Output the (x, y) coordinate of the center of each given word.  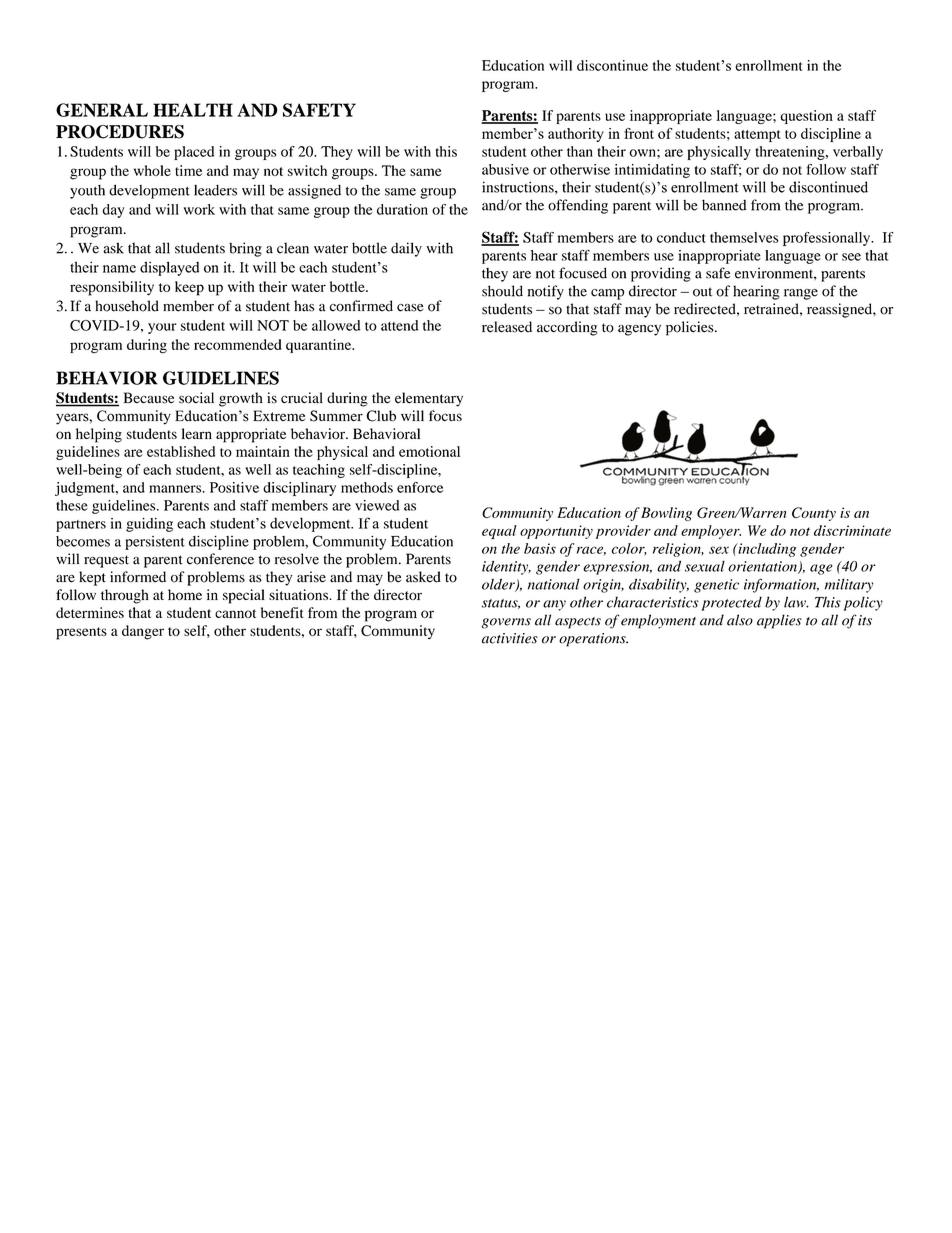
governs (506, 623)
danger (143, 632)
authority (576, 135)
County (814, 514)
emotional (429, 451)
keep (189, 288)
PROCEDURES (120, 132)
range (801, 294)
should (502, 291)
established (181, 451)
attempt (757, 136)
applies (779, 621)
